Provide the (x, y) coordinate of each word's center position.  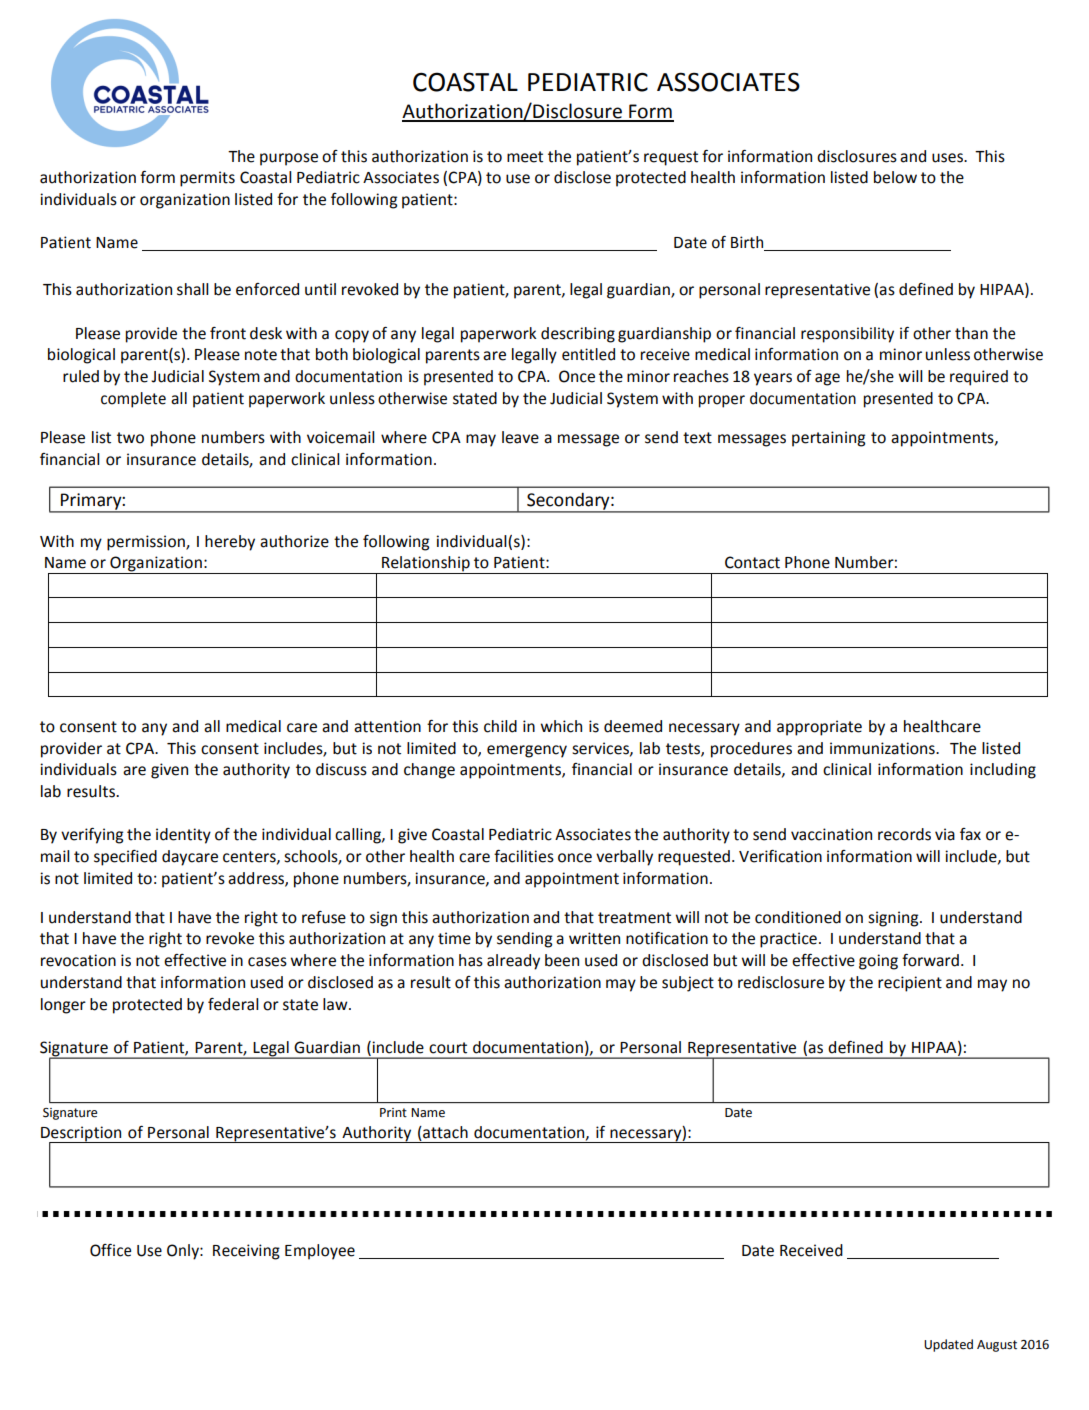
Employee (320, 1252)
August (997, 1346)
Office (110, 1250)
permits (207, 179)
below (895, 177)
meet (525, 157)
